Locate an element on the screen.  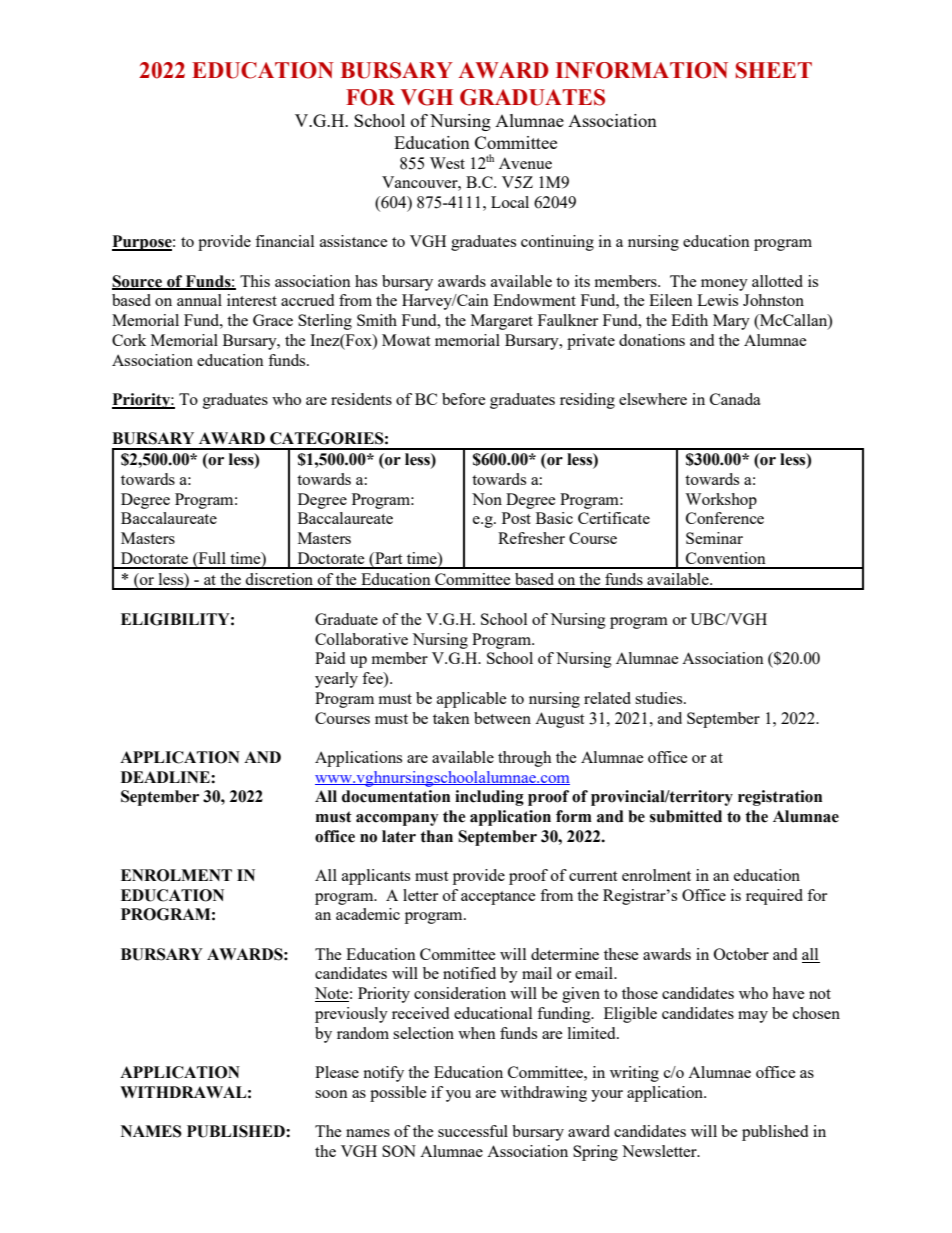
West is located at coordinates (447, 163).
